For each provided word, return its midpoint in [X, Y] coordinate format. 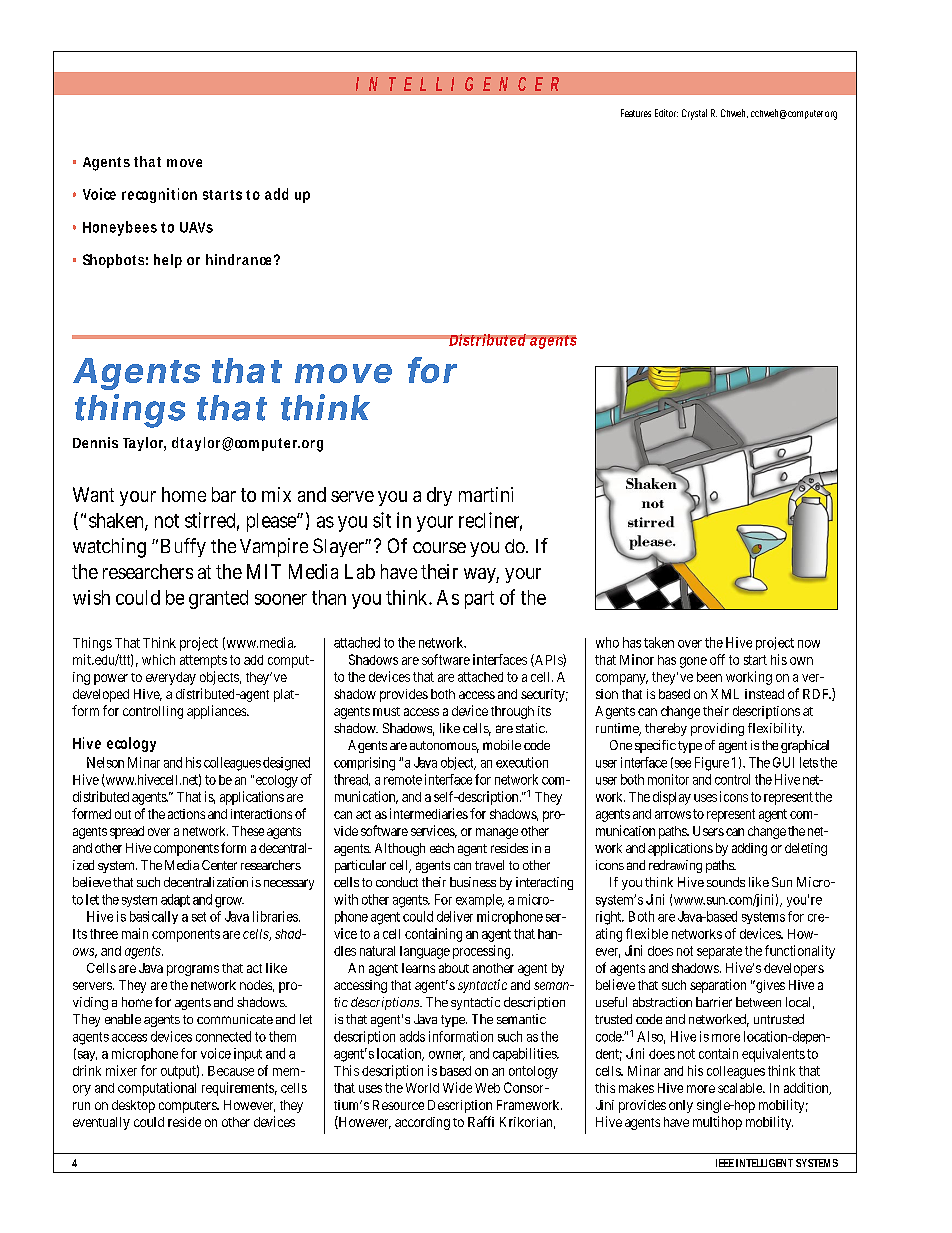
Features [636, 113]
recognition [159, 195]
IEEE [725, 1163]
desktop [133, 1106]
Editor [666, 113]
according [422, 1123]
